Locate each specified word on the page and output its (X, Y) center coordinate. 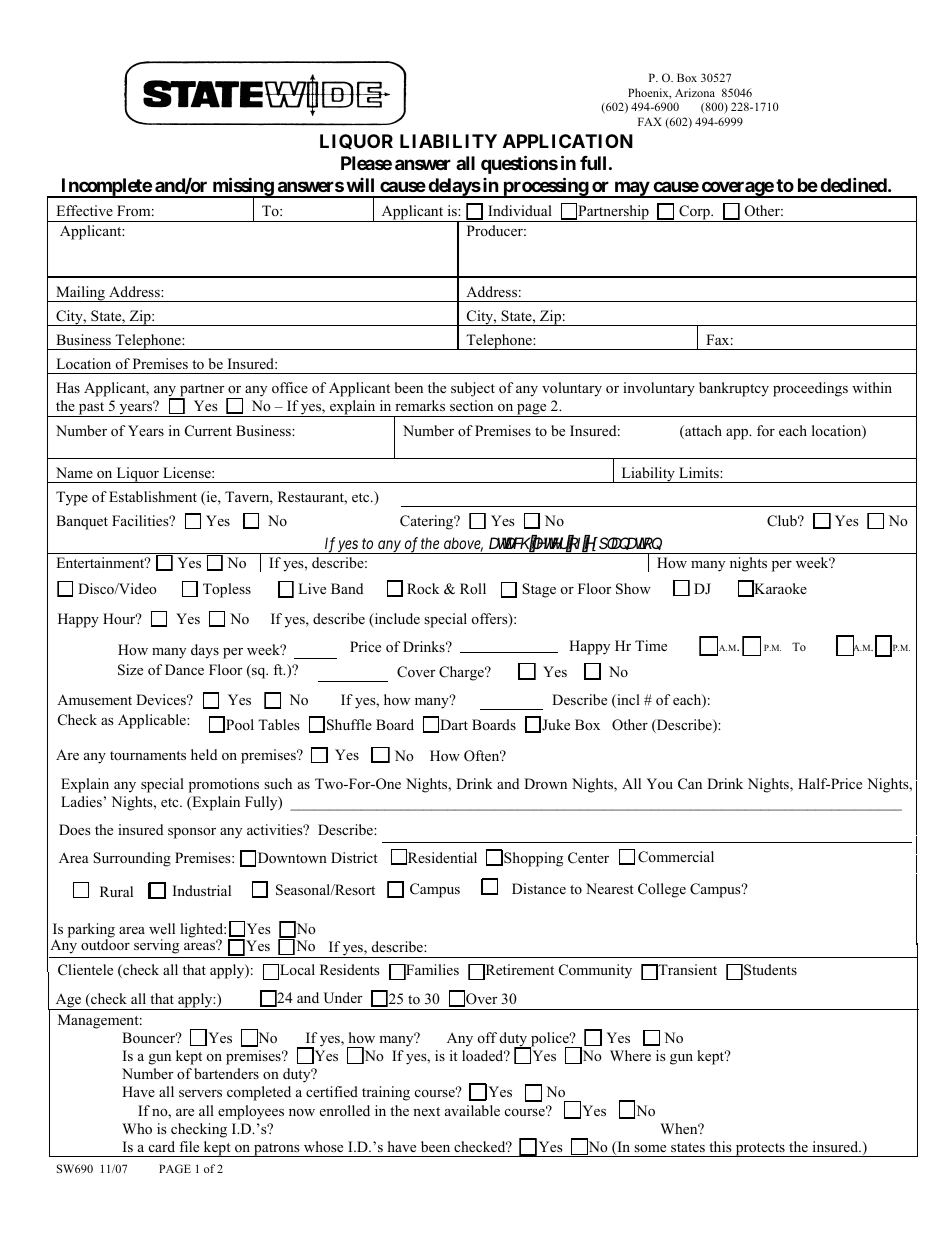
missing (242, 188)
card (162, 1146)
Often (483, 756)
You (660, 783)
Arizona (695, 92)
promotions (224, 785)
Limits (700, 472)
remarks (420, 405)
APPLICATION (568, 141)
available (472, 1110)
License (188, 472)
